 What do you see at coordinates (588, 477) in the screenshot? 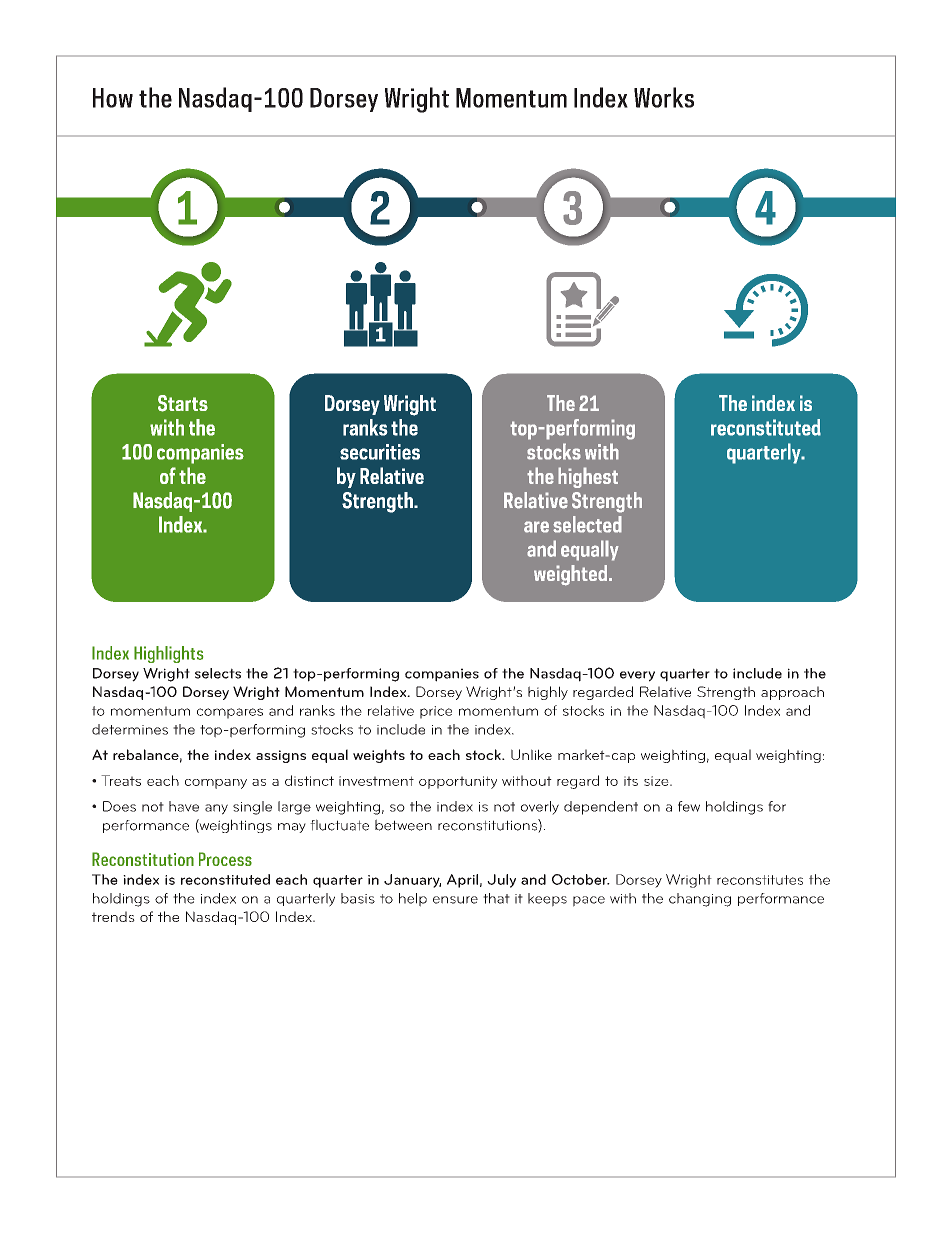
I see `highest` at bounding box center [588, 477].
